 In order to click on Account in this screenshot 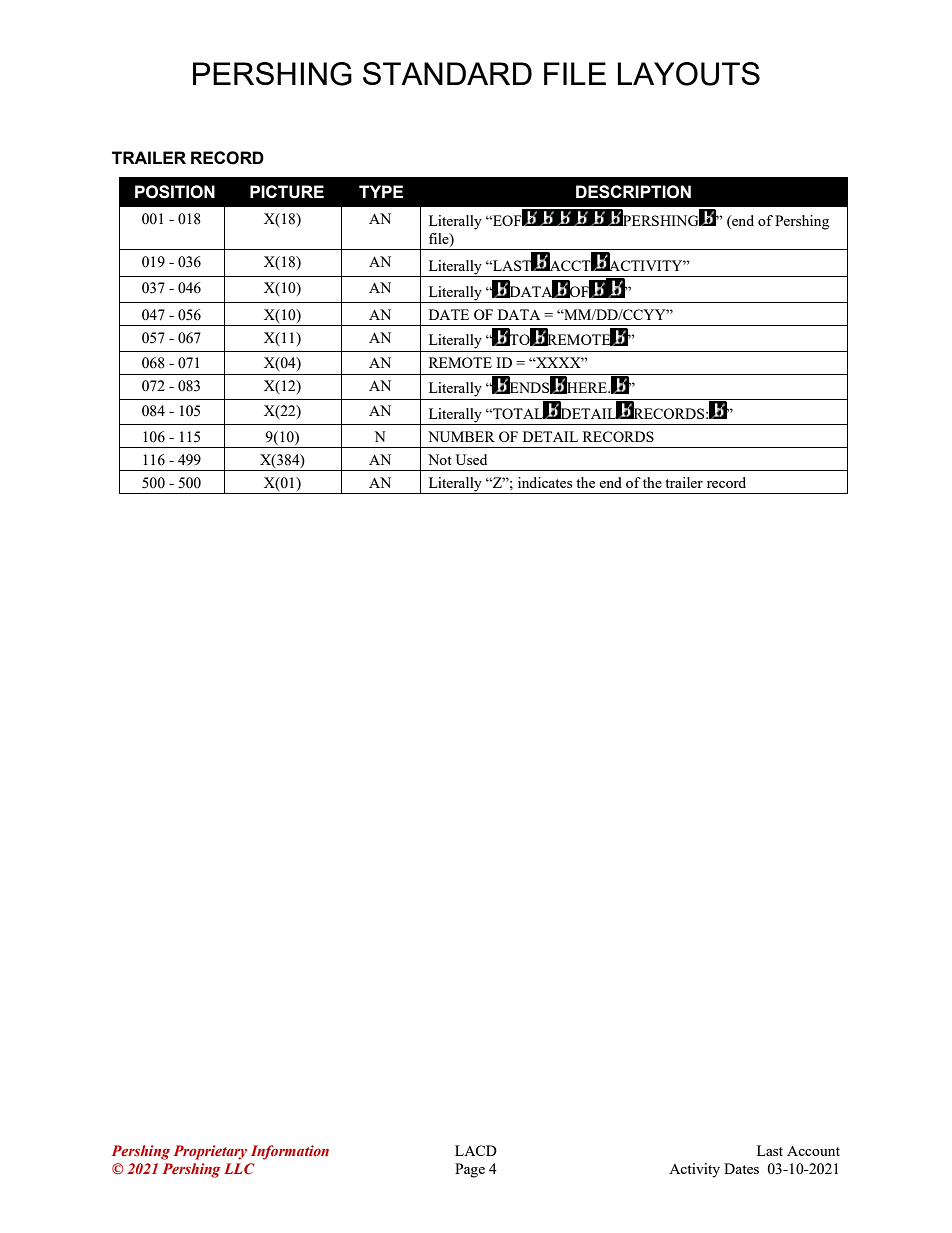, I will do `click(813, 1151)`.
